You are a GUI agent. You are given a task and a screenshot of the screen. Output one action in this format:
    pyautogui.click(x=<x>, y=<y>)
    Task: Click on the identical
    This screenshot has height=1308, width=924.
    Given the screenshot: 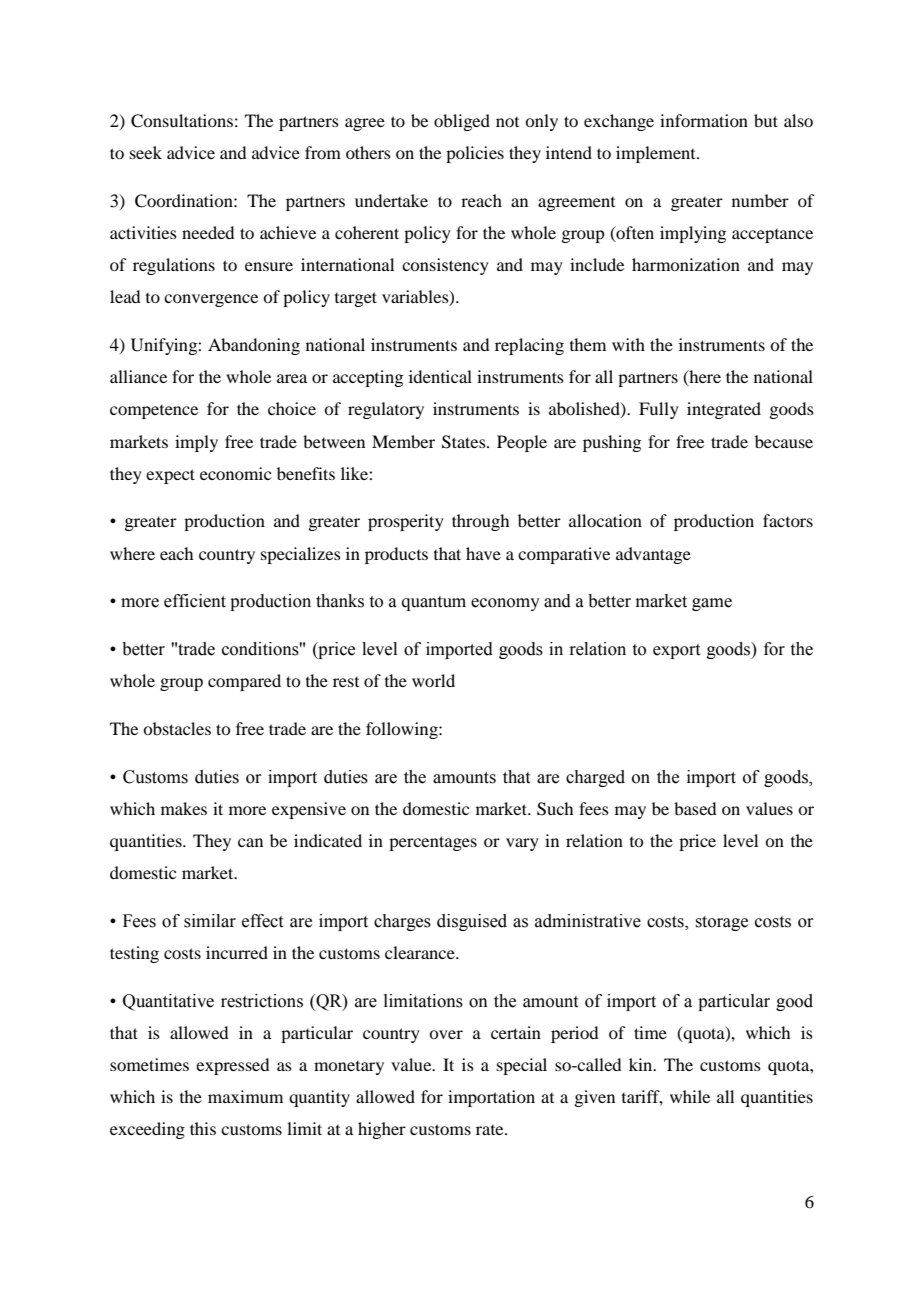 What is the action you would take?
    pyautogui.click(x=440, y=376)
